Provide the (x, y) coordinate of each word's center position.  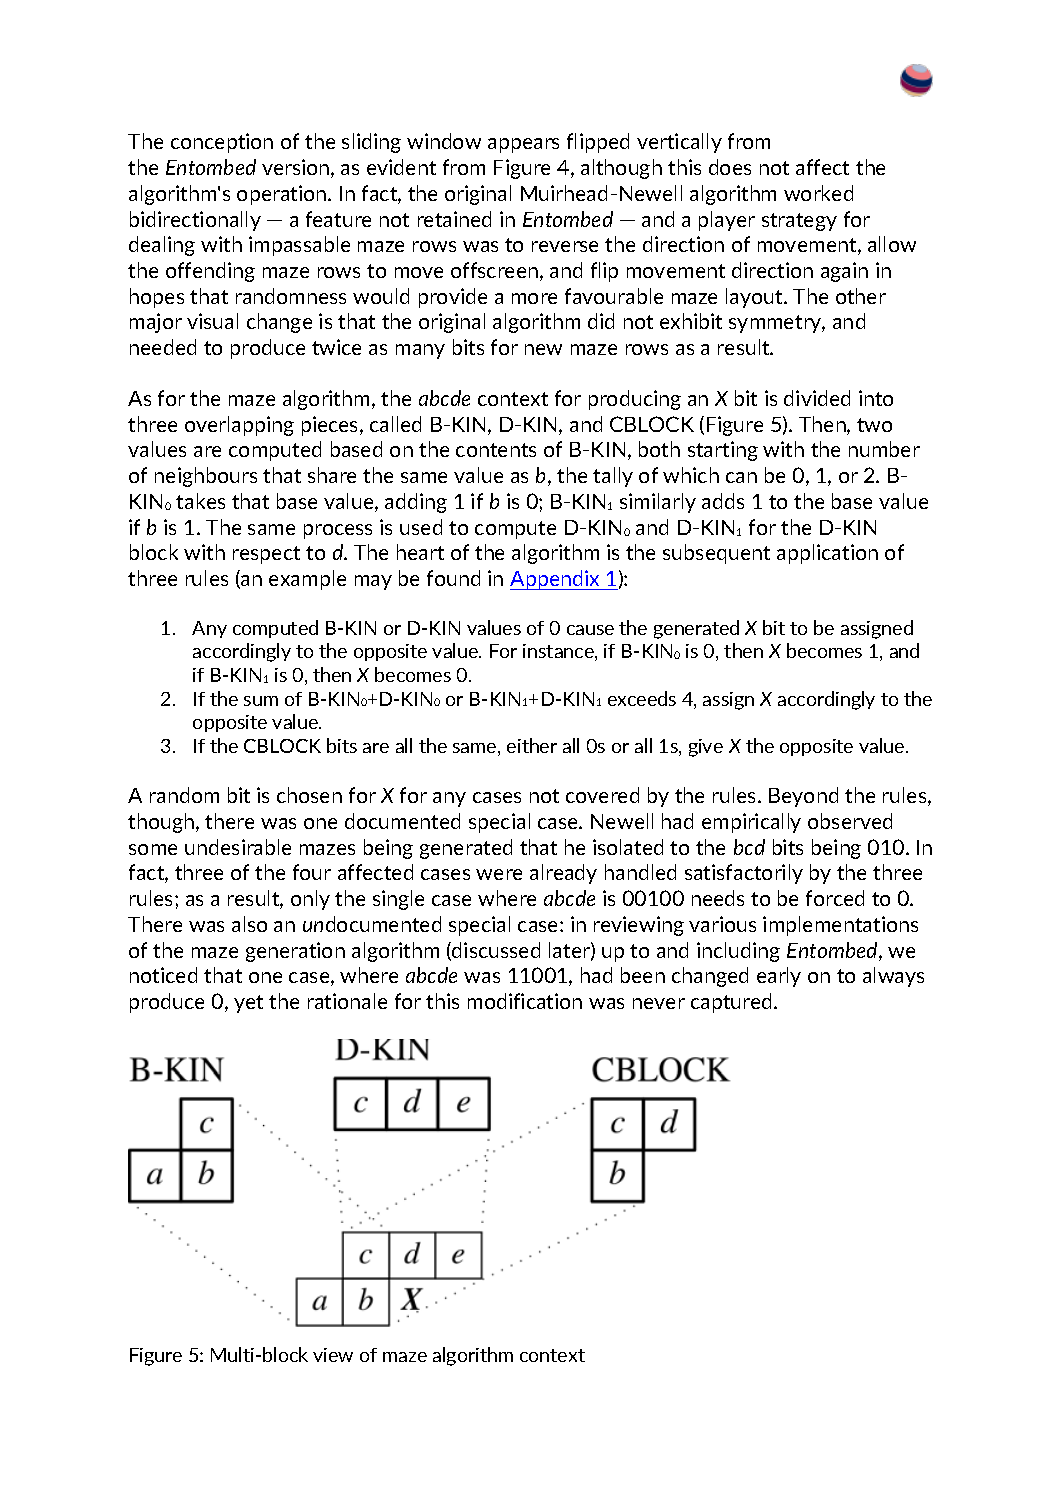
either (532, 745)
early (779, 977)
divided (817, 398)
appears (523, 145)
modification (525, 1001)
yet (248, 1004)
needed (163, 347)
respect (266, 555)
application (827, 554)
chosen (309, 795)
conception (222, 143)
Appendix (556, 580)
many (420, 351)
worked (818, 193)
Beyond (803, 797)
